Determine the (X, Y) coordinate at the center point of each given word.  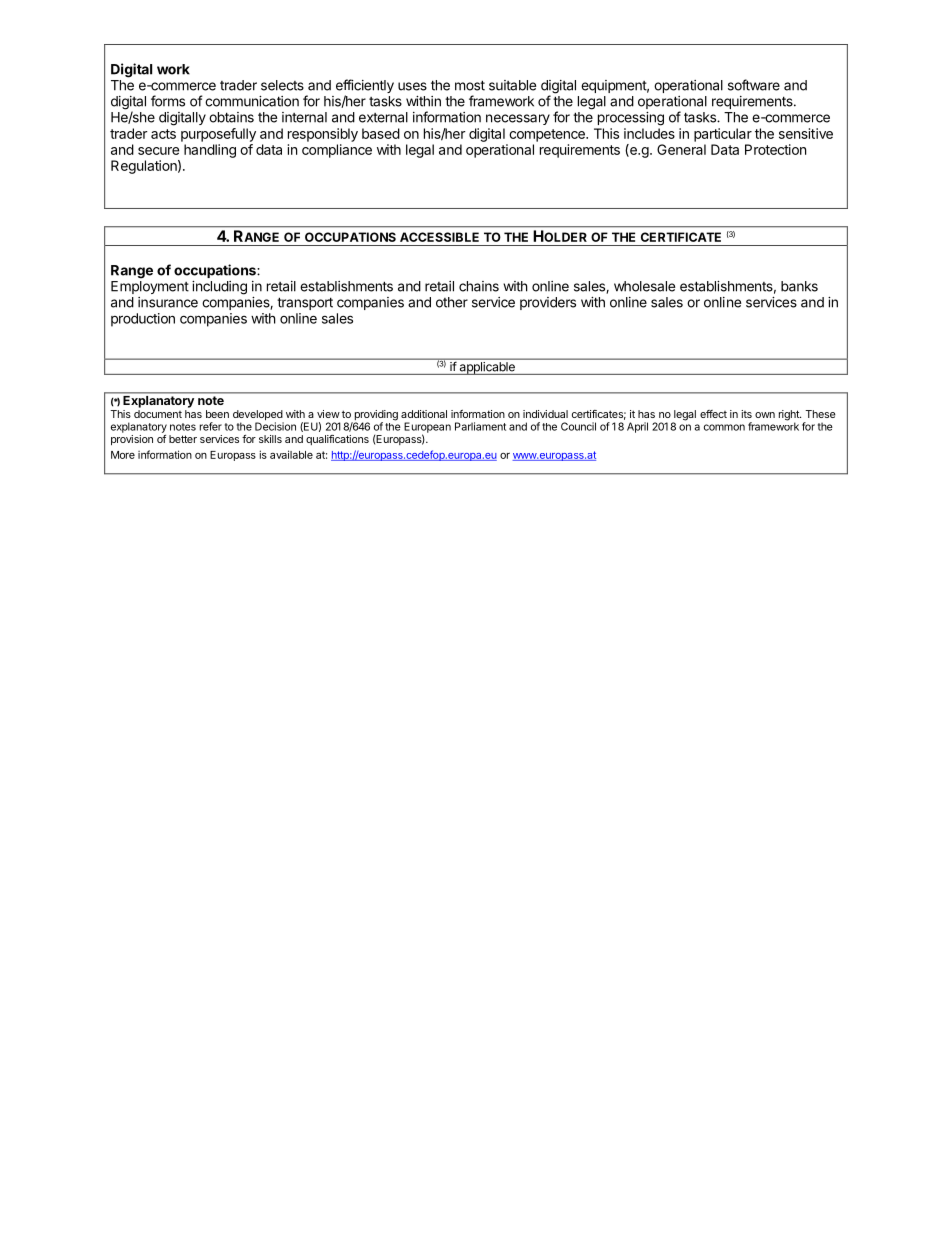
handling (210, 151)
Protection (775, 149)
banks (799, 286)
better (183, 439)
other (452, 302)
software (754, 85)
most (470, 85)
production (143, 320)
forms (168, 101)
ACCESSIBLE (439, 237)
